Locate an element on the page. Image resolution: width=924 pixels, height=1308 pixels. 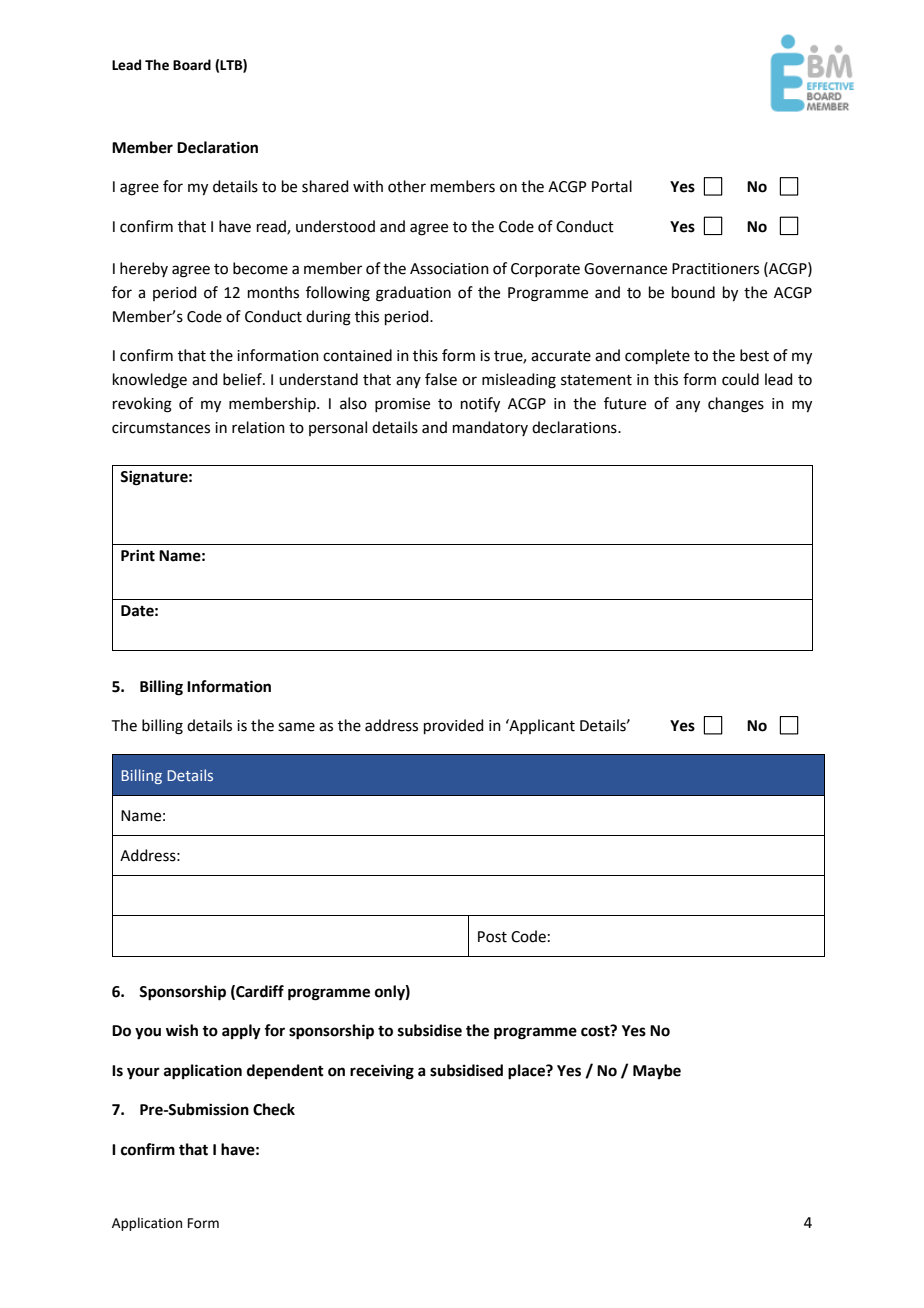
other is located at coordinates (407, 186).
